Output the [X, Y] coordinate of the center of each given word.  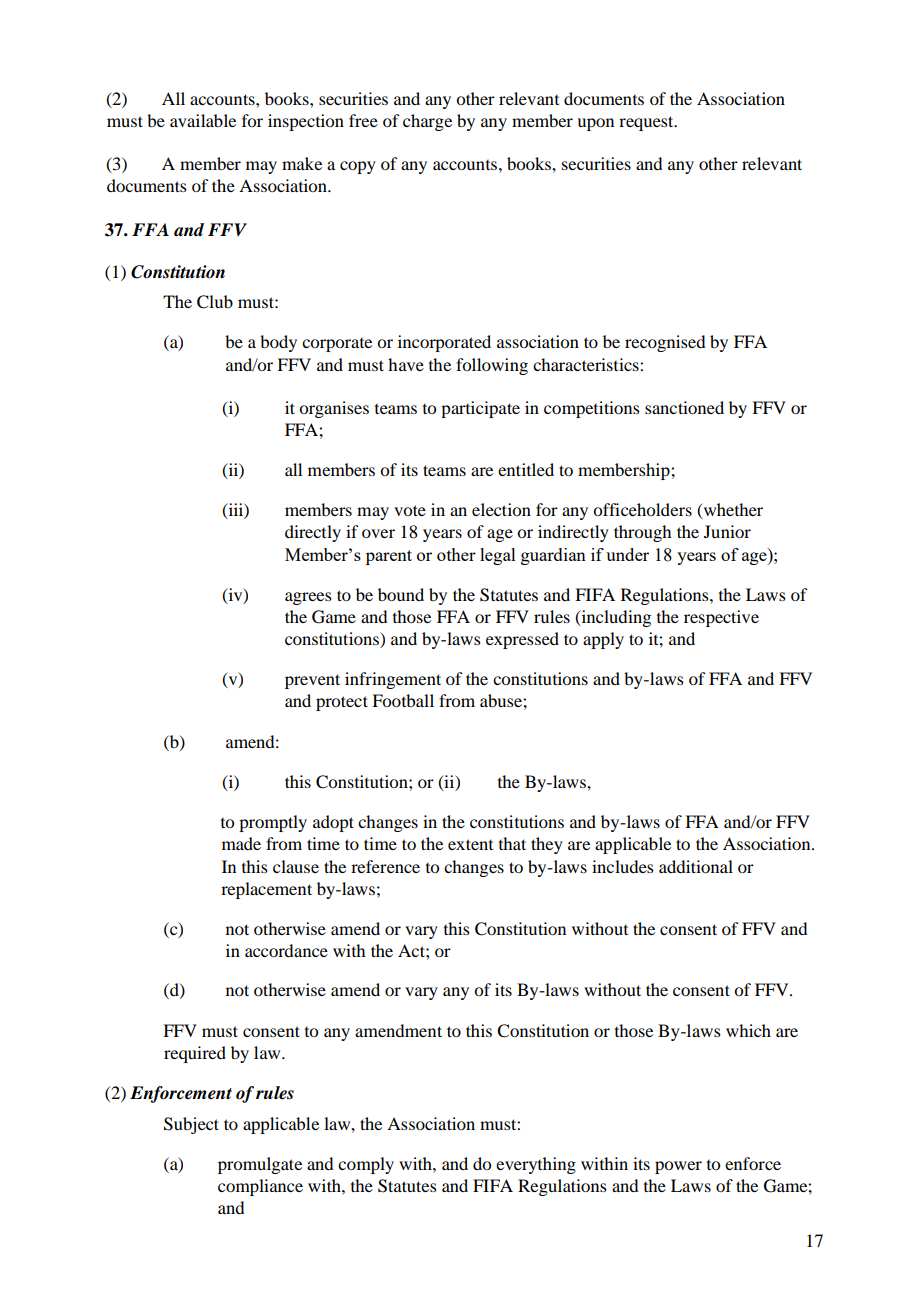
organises [334, 409]
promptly [273, 823]
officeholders [642, 509]
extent [470, 844]
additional [696, 866]
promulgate [260, 1165]
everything [536, 1165]
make [302, 163]
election [501, 509]
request [647, 123]
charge [427, 122]
